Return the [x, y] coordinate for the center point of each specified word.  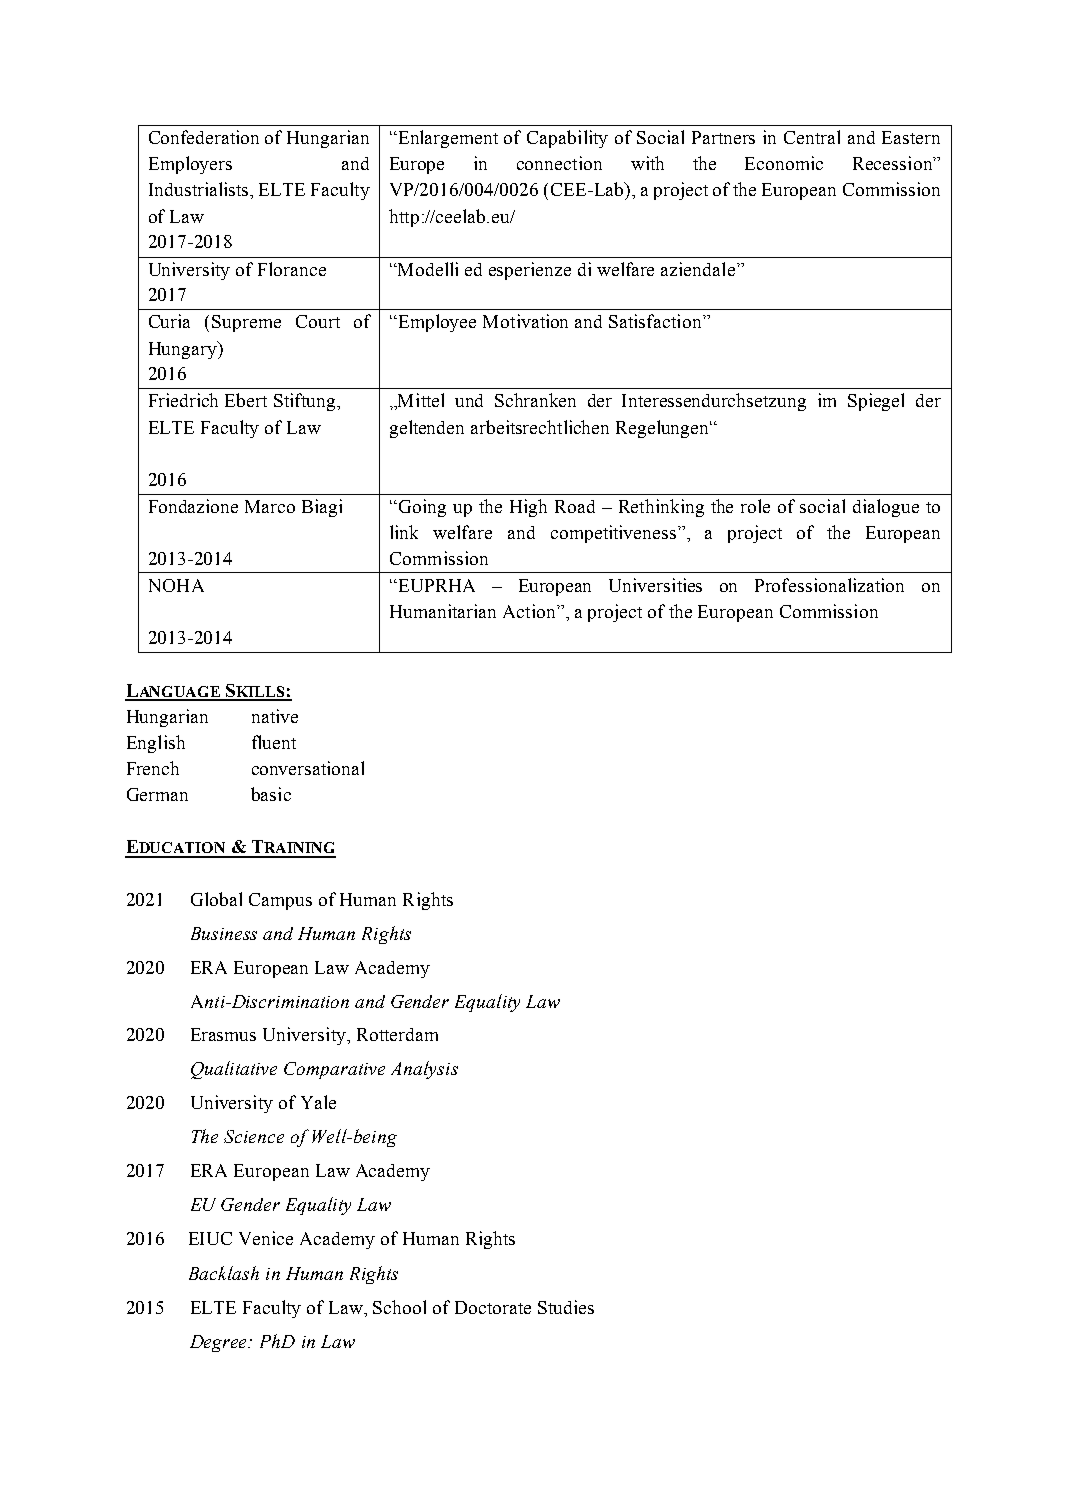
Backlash [224, 1273]
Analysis [424, 1070]
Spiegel [876, 402]
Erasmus [223, 1034]
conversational [308, 768]
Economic [784, 163]
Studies [566, 1307]
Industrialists [200, 189]
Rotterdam [397, 1034]
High [528, 508]
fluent [274, 742]
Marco [270, 506]
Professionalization [829, 585]
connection [559, 163]
